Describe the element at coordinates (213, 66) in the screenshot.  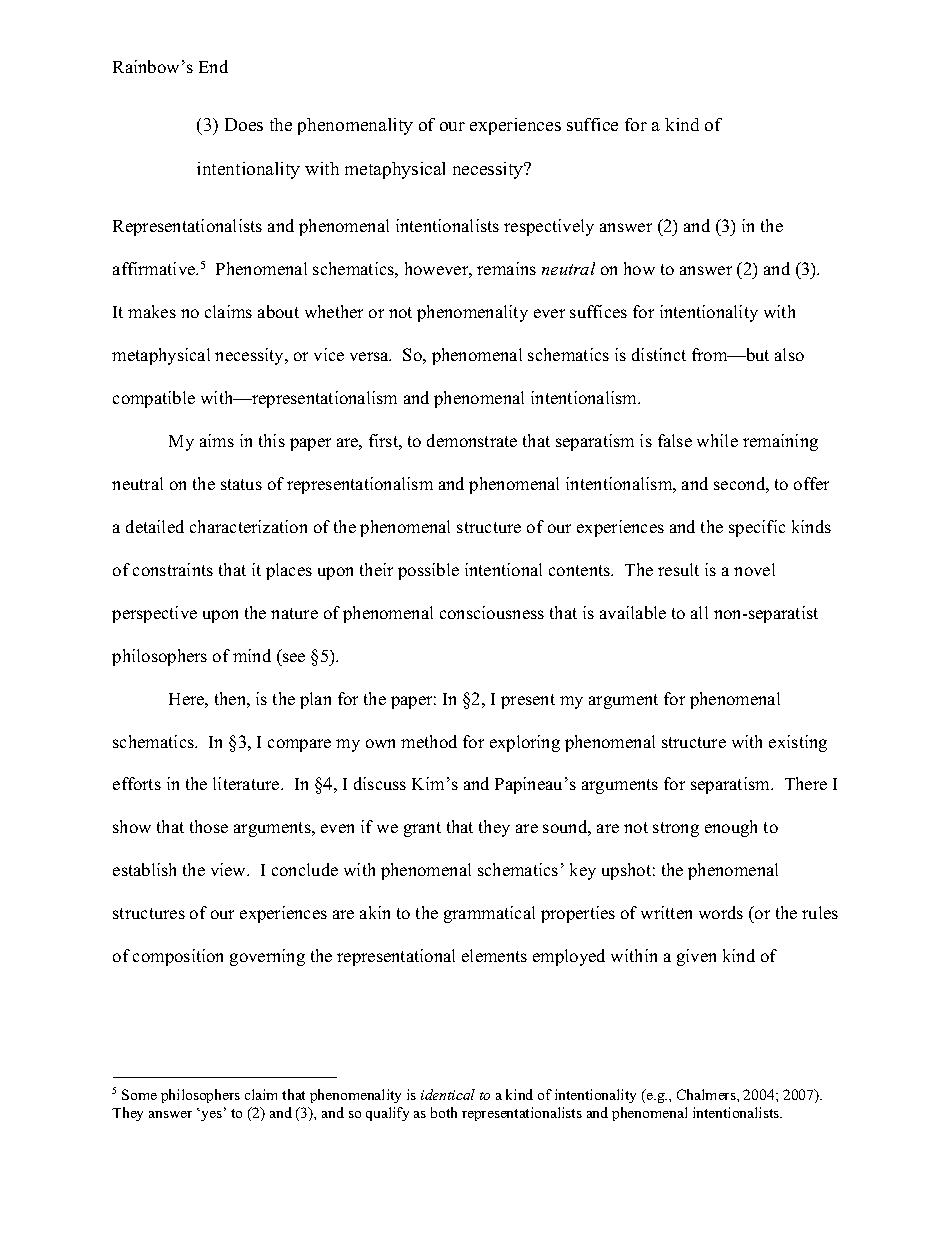
I see `End` at that location.
